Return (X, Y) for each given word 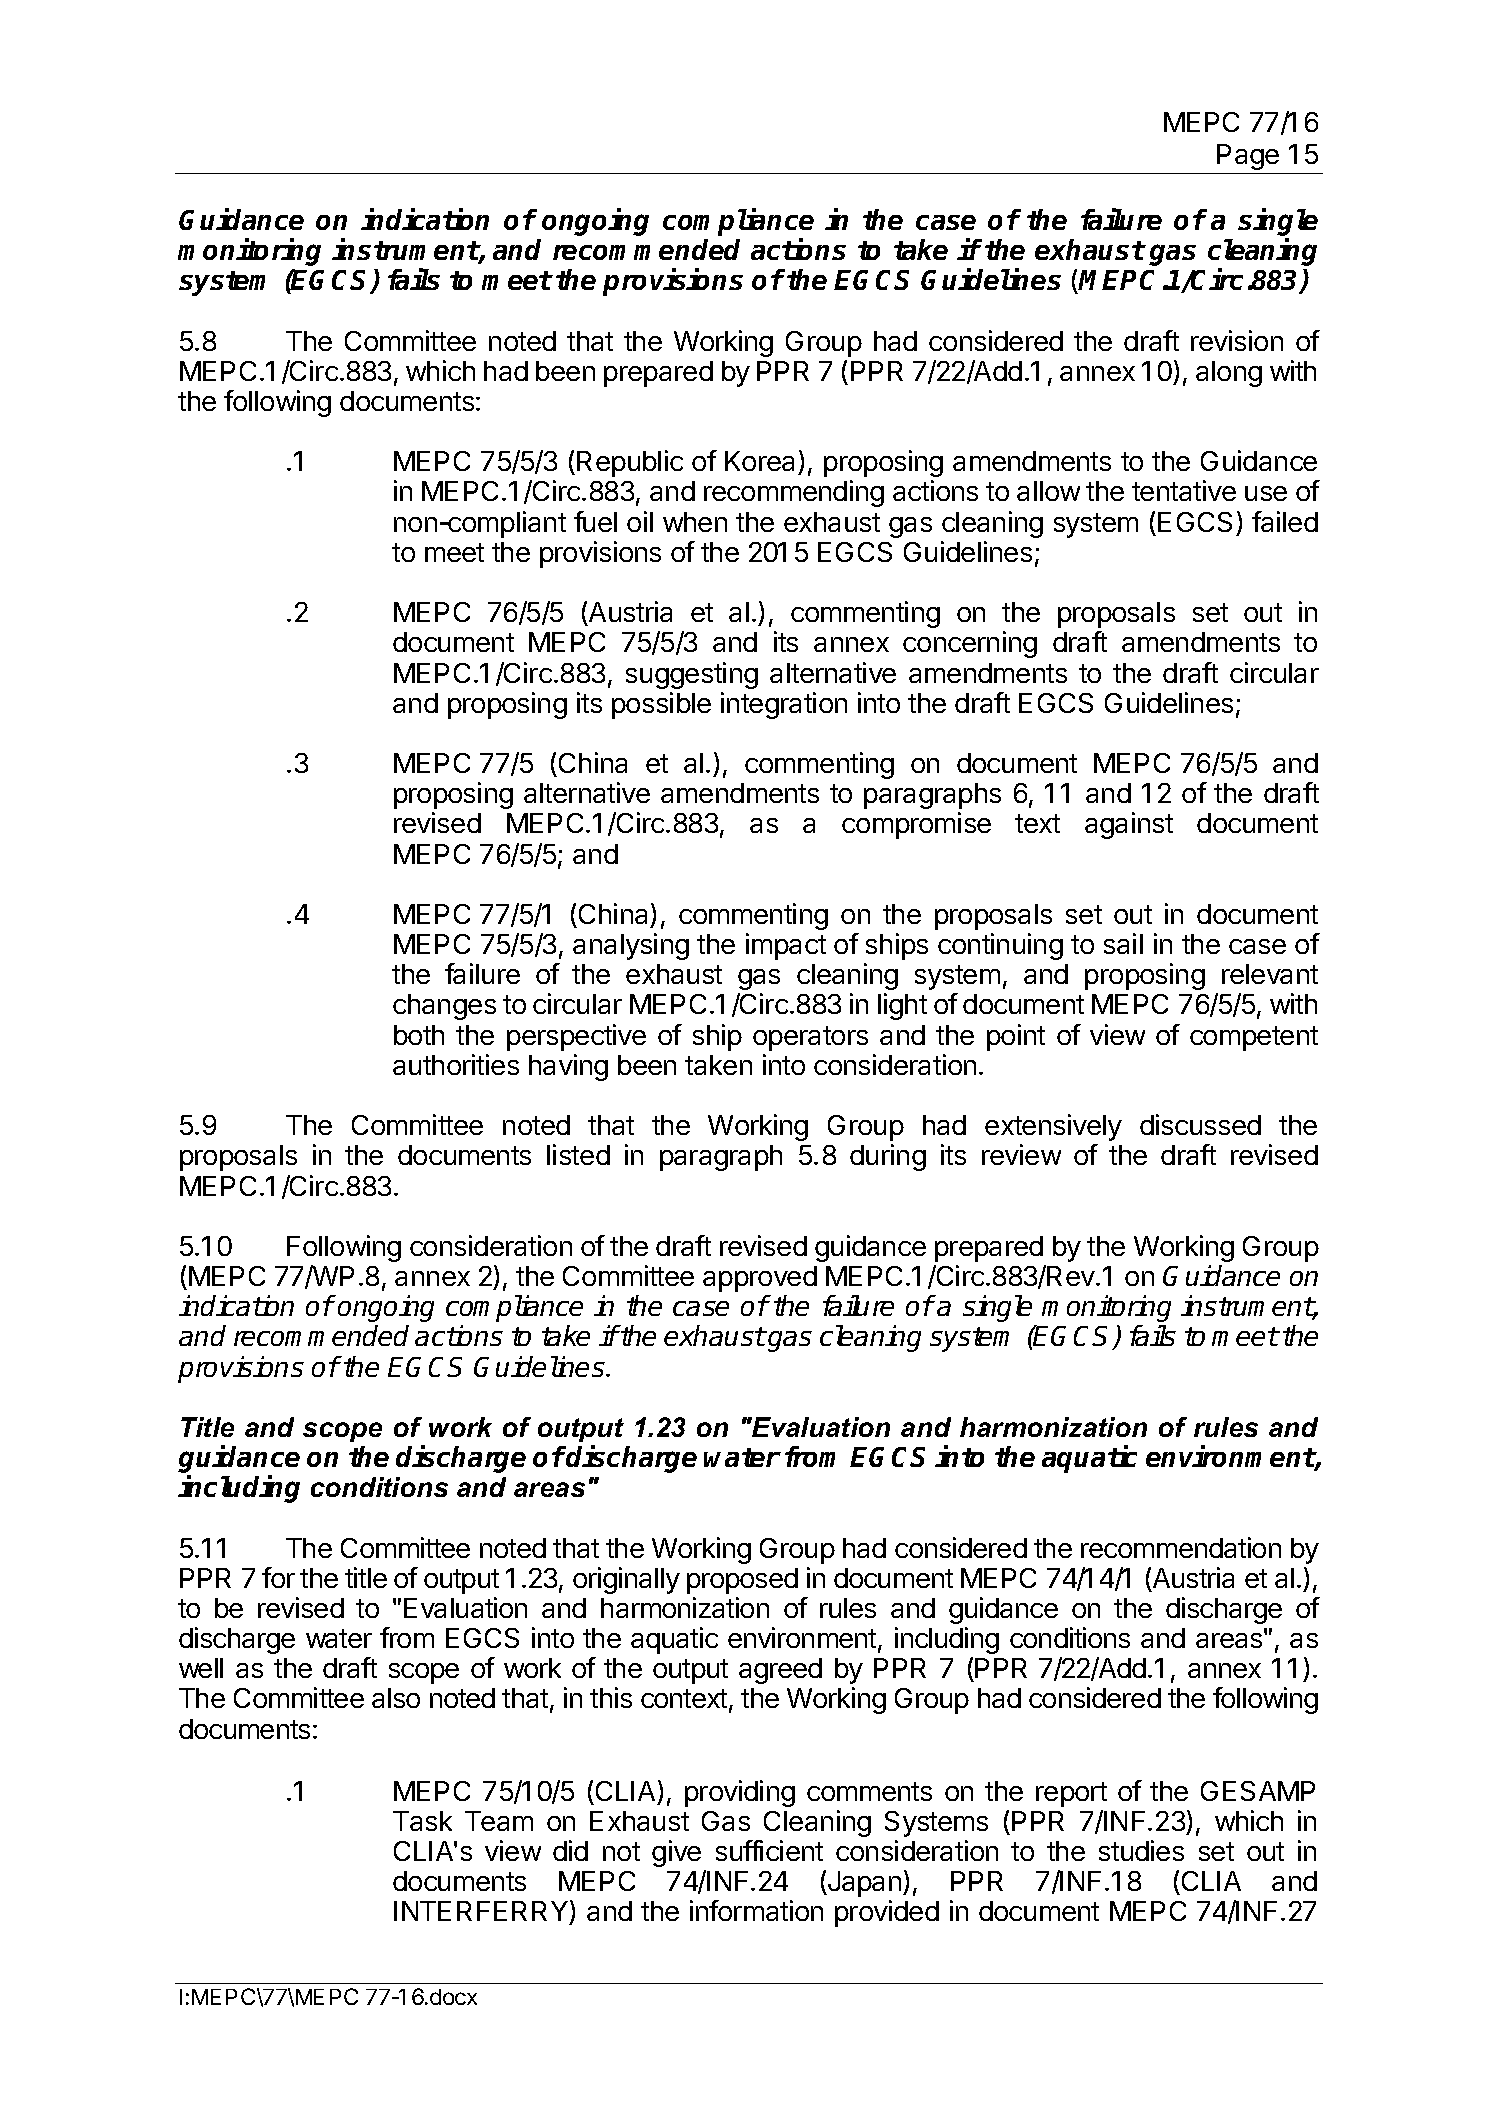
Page (1248, 157)
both (419, 1035)
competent (1254, 1038)
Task (422, 1821)
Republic (630, 463)
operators (810, 1038)
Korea (762, 463)
